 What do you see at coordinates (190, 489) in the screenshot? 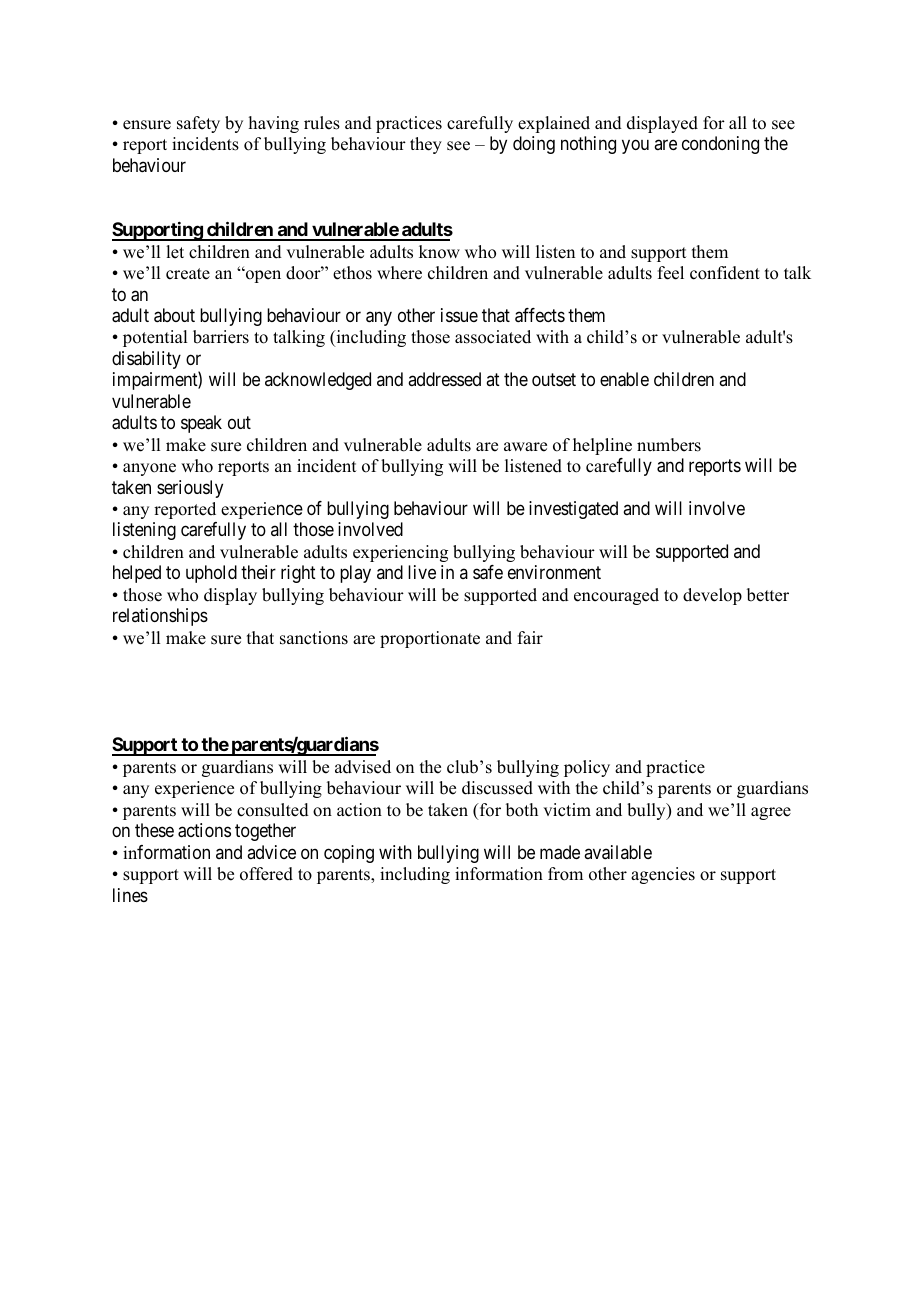
I see `seriously` at bounding box center [190, 489].
